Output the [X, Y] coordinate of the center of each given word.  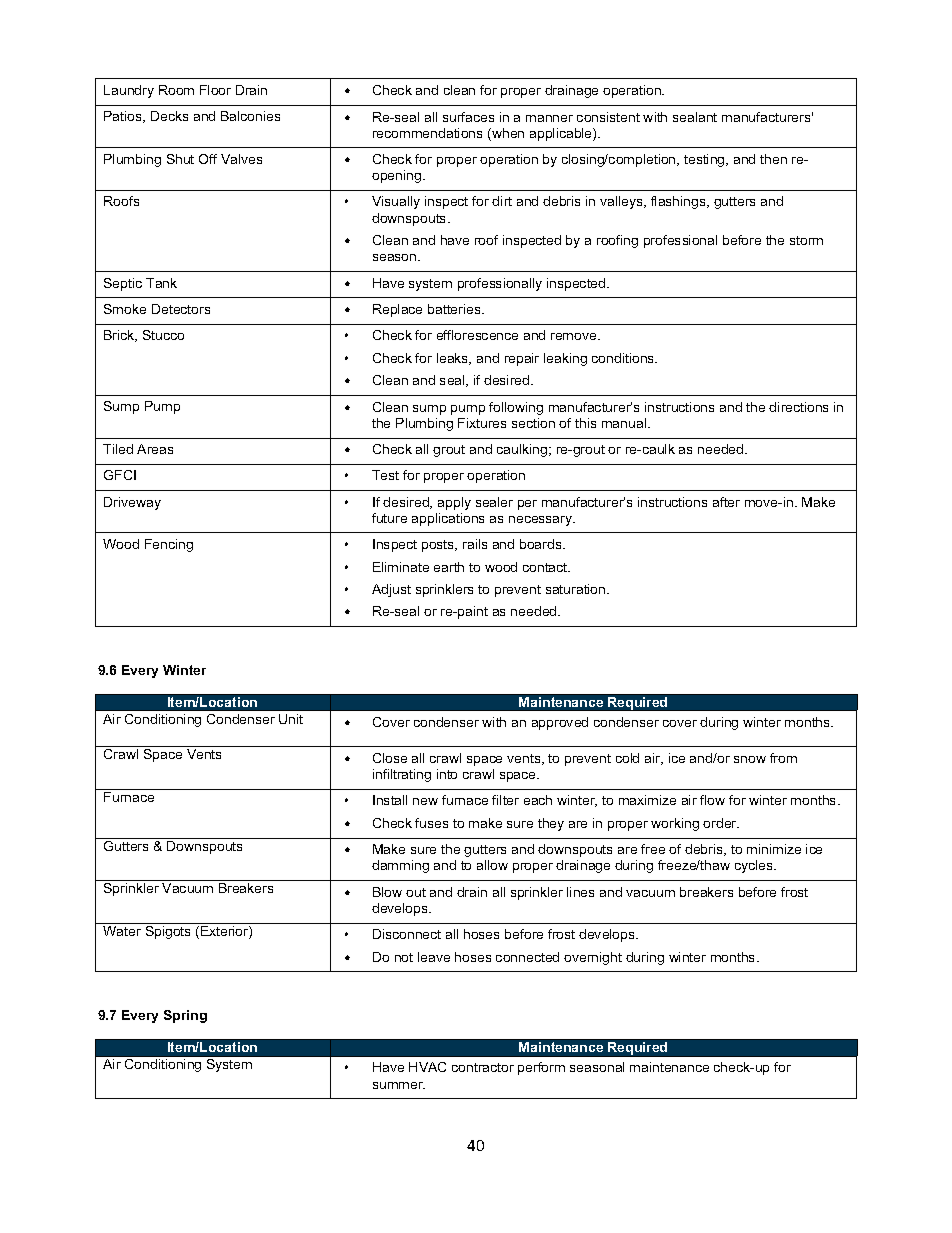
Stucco [163, 335]
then [773, 159]
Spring [185, 1016]
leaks [454, 359]
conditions [624, 358]
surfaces [468, 117]
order [721, 823]
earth [449, 567]
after [726, 502]
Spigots [168, 932]
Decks [169, 116]
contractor [483, 1067]
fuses [431, 823]
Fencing [169, 545]
